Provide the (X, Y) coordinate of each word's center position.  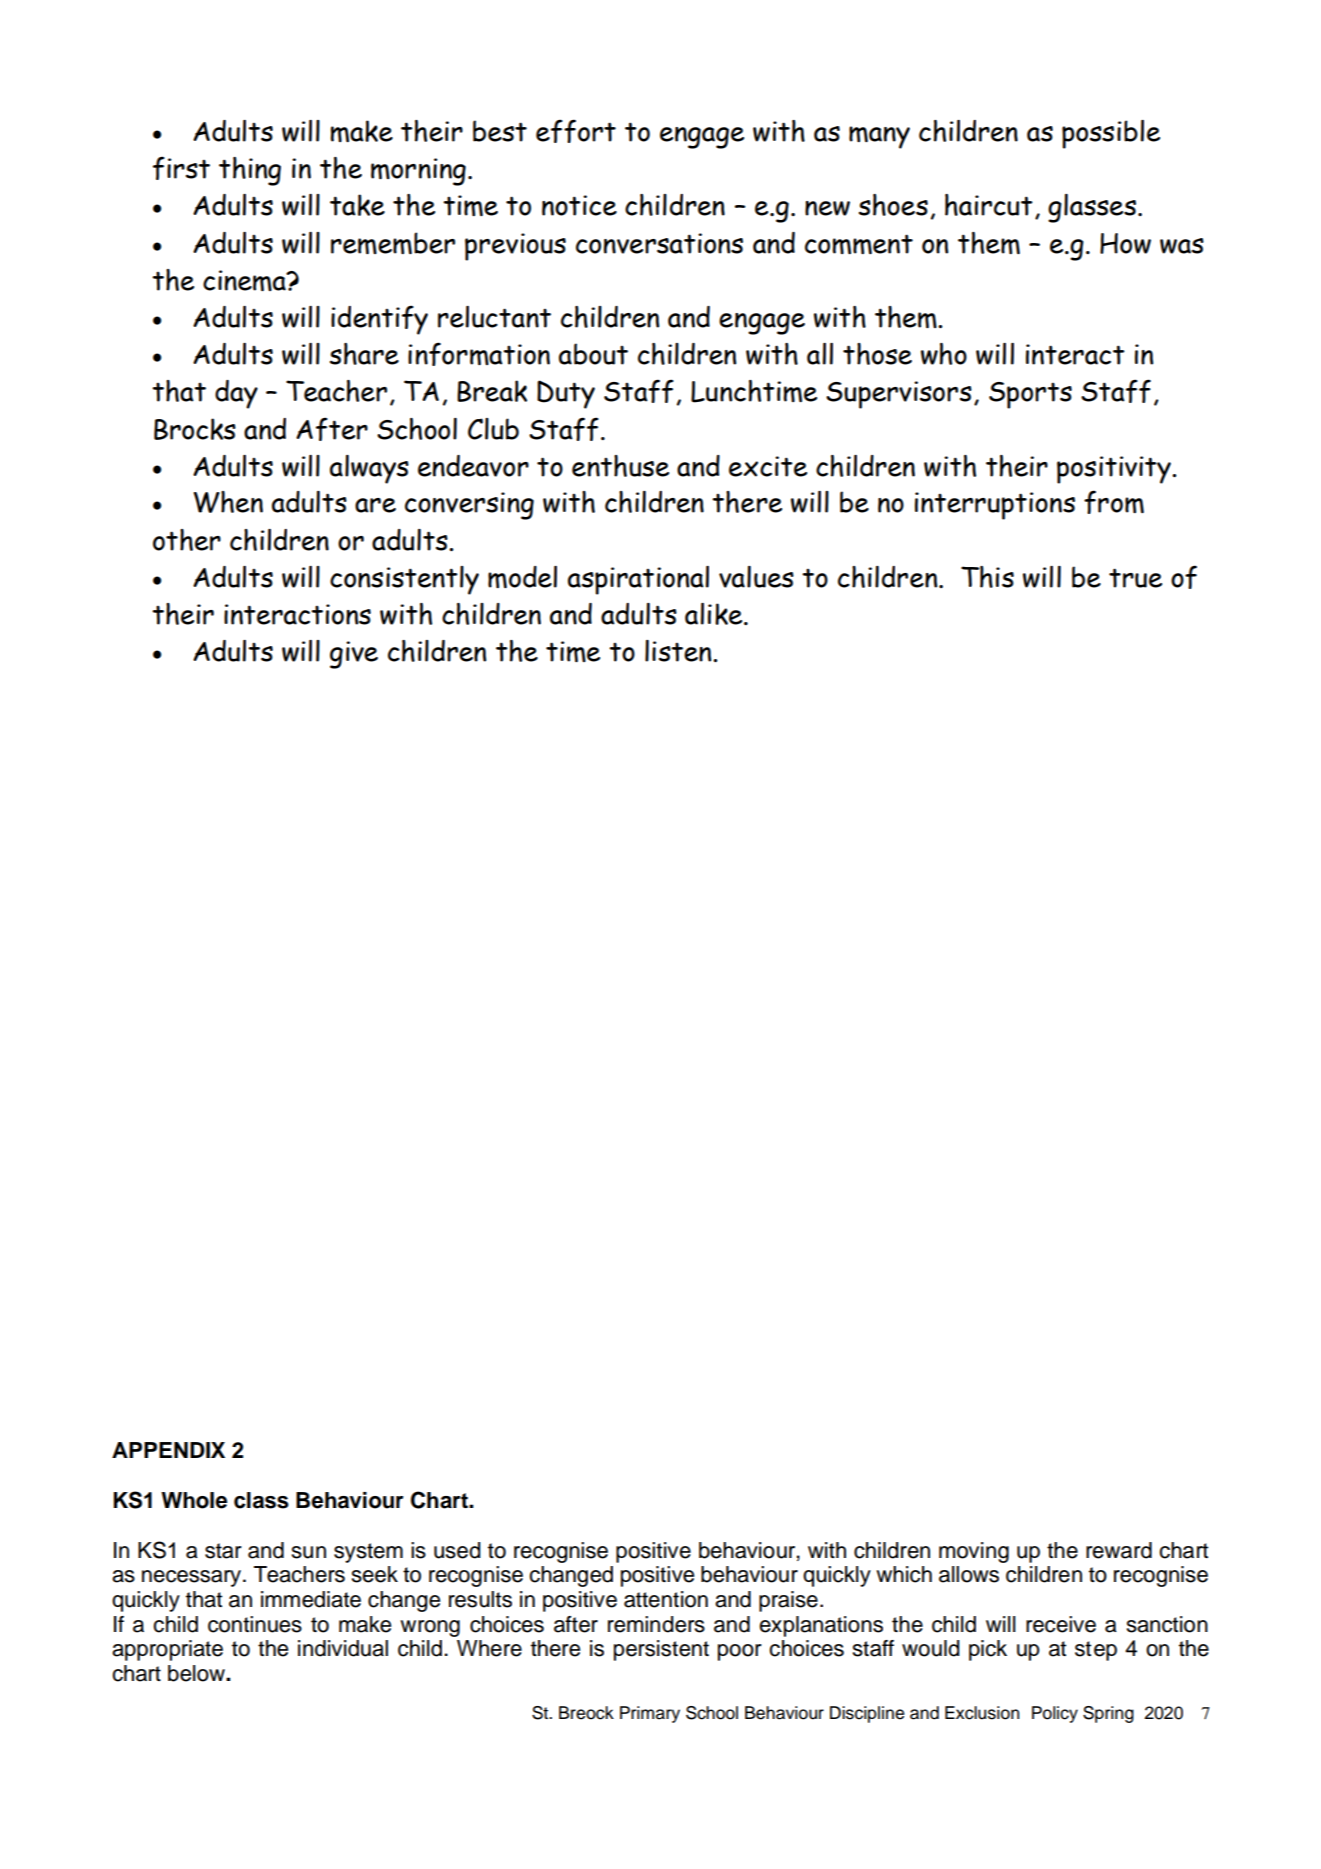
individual (343, 1648)
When (228, 502)
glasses (1092, 208)
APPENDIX (168, 1450)
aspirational (638, 580)
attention (666, 1599)
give (354, 655)
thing (250, 171)
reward (1119, 1550)
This (987, 577)
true (1135, 578)
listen (679, 651)
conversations (659, 243)
